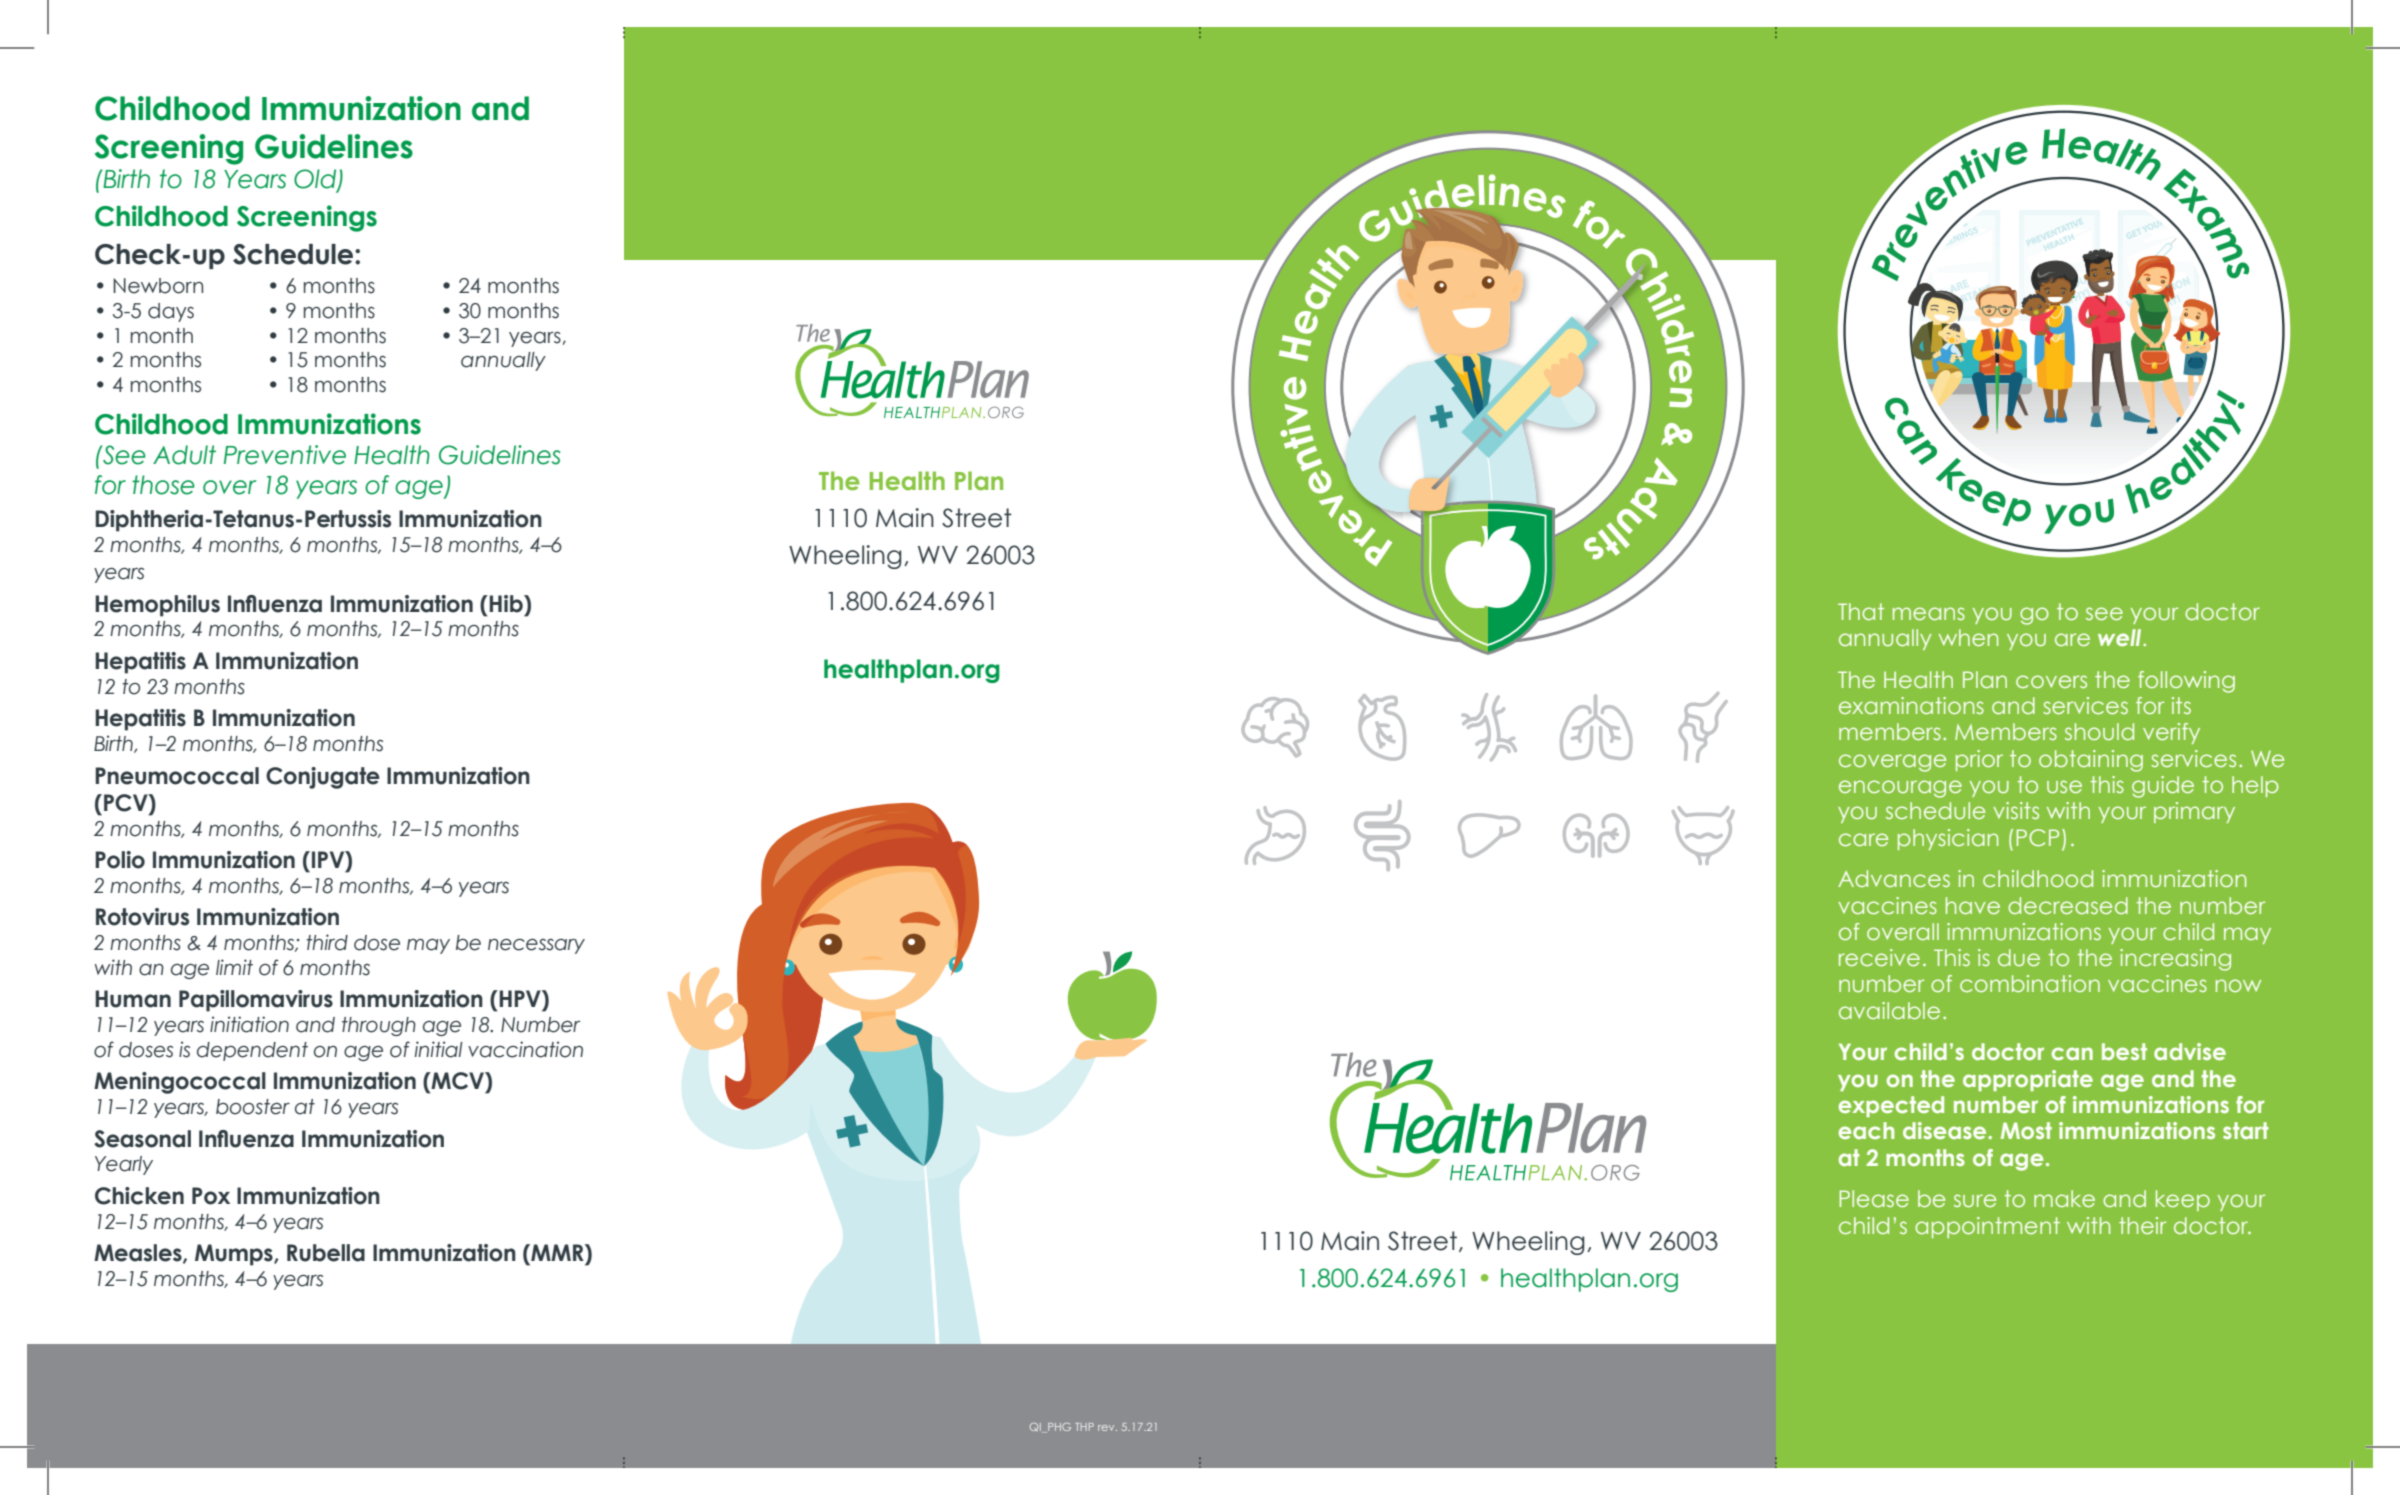 The height and width of the page is (1495, 2400). Describe the element at coordinates (2030, 983) in the page. I see `combination` at that location.
